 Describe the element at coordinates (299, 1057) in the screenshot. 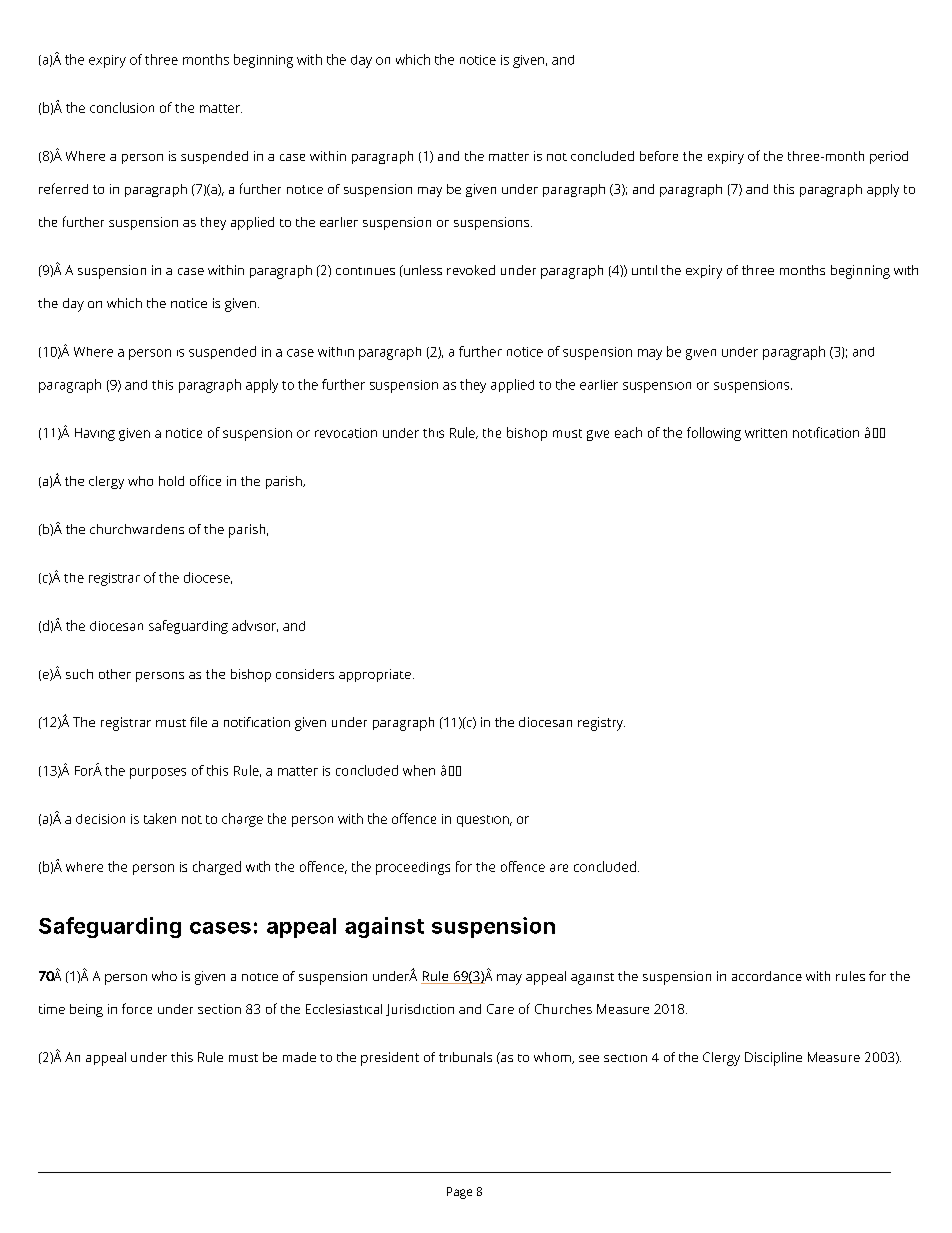

I see `made` at that location.
